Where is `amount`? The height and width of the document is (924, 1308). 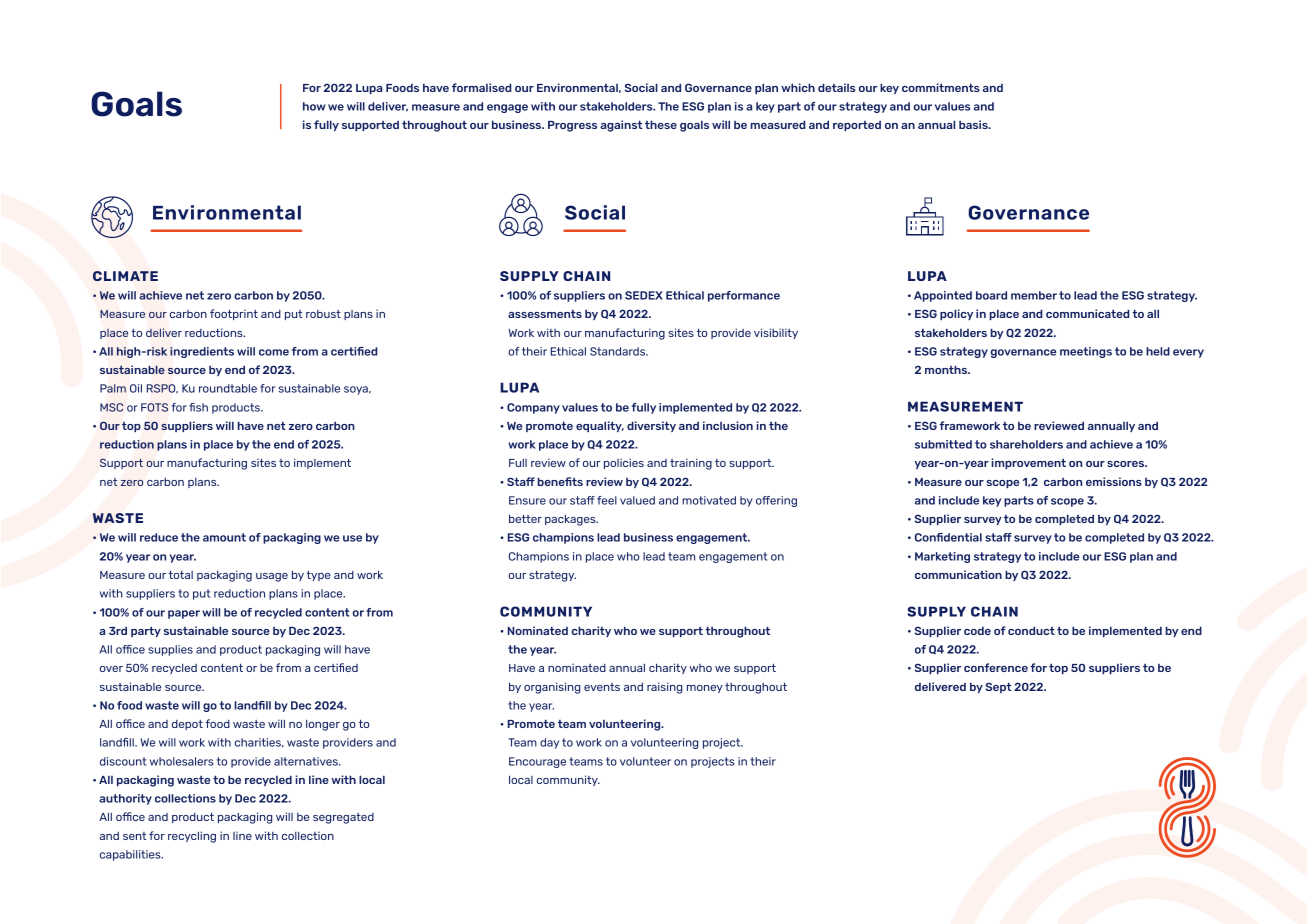 amount is located at coordinates (224, 537).
